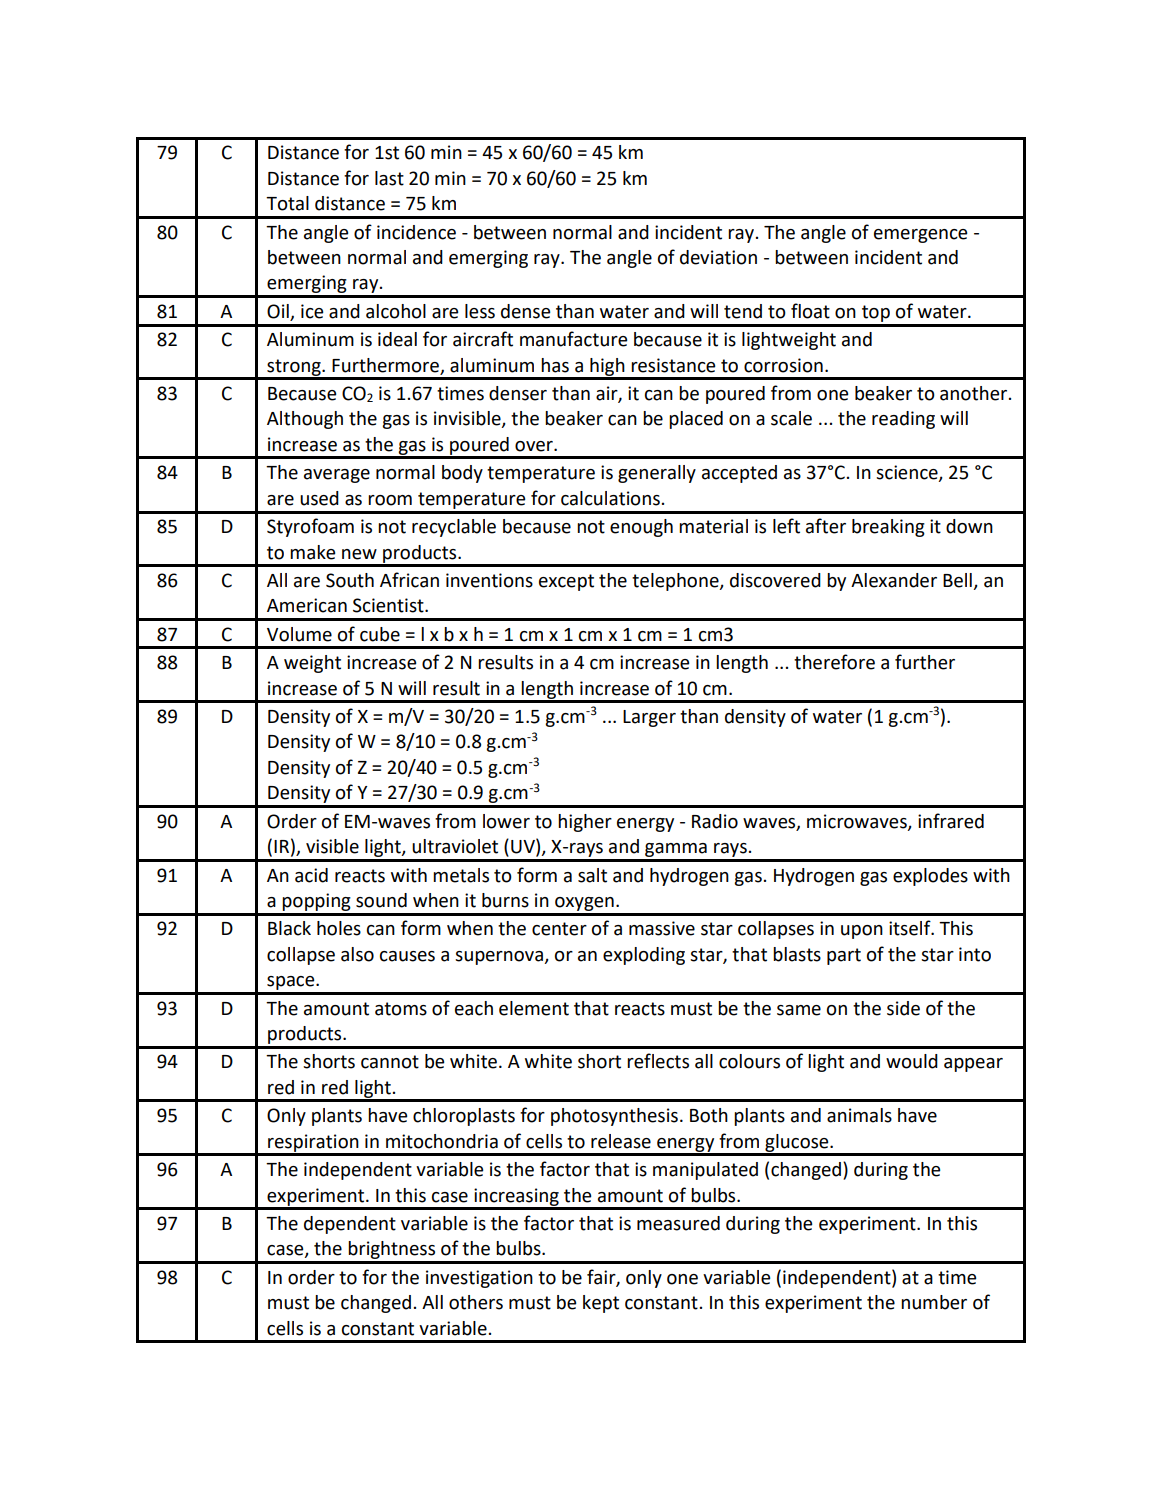 The width and height of the page is (1161, 1503). I want to click on deviation, so click(718, 257).
